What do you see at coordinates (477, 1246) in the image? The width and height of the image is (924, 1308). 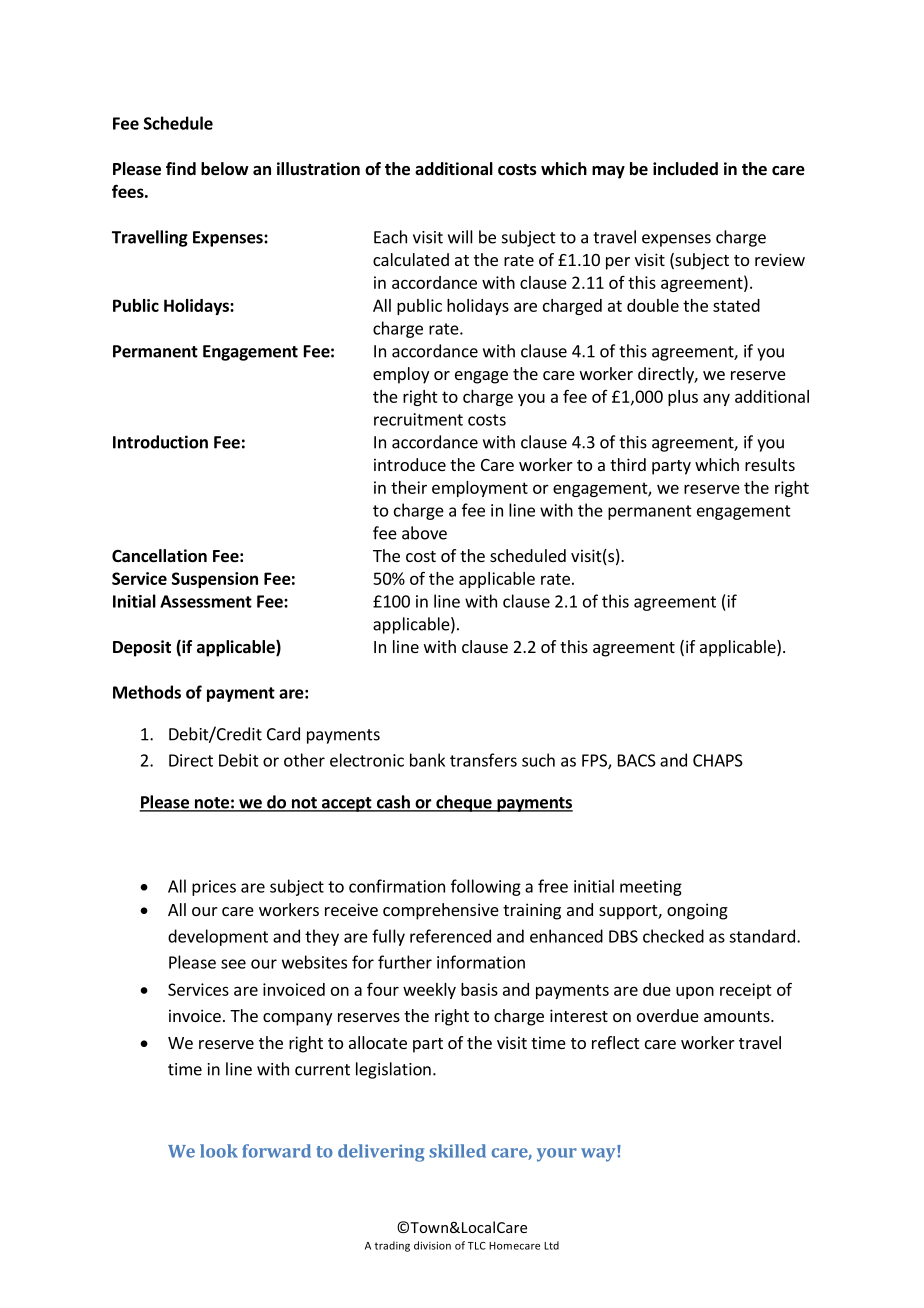 I see `TLC` at bounding box center [477, 1246].
